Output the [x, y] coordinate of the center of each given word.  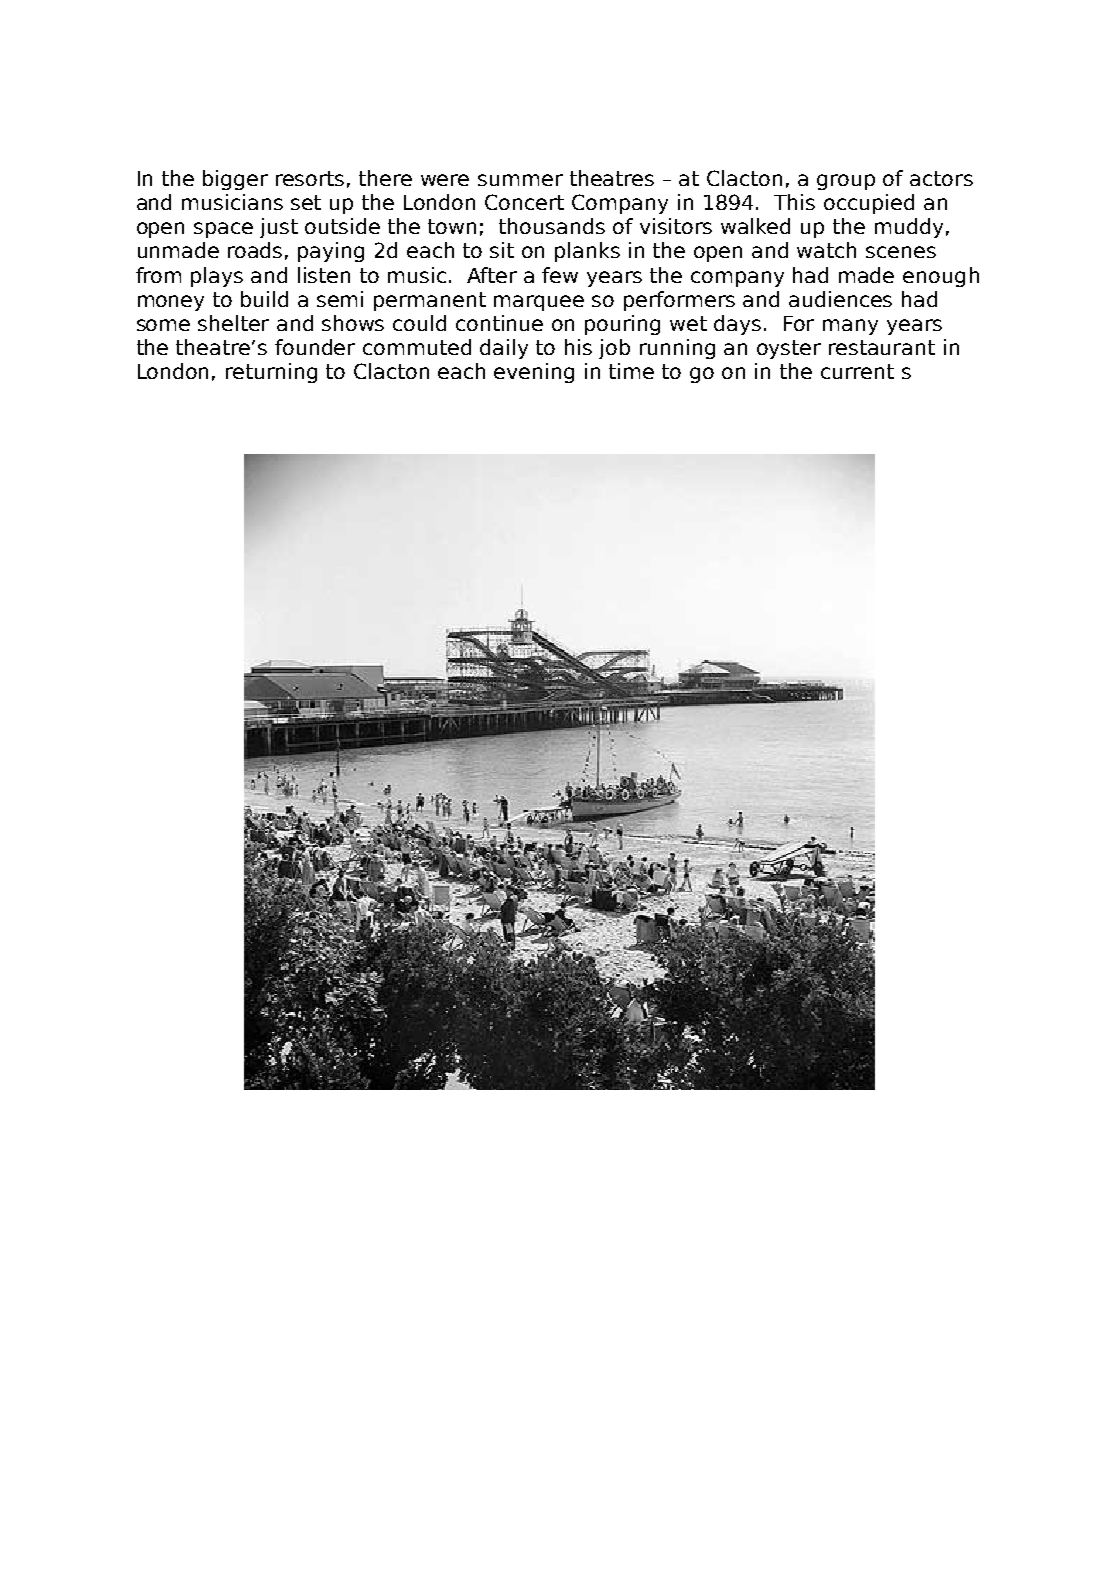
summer [520, 180]
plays [217, 277]
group [846, 182]
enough [941, 277]
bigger [235, 180]
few [560, 275]
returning [271, 373]
